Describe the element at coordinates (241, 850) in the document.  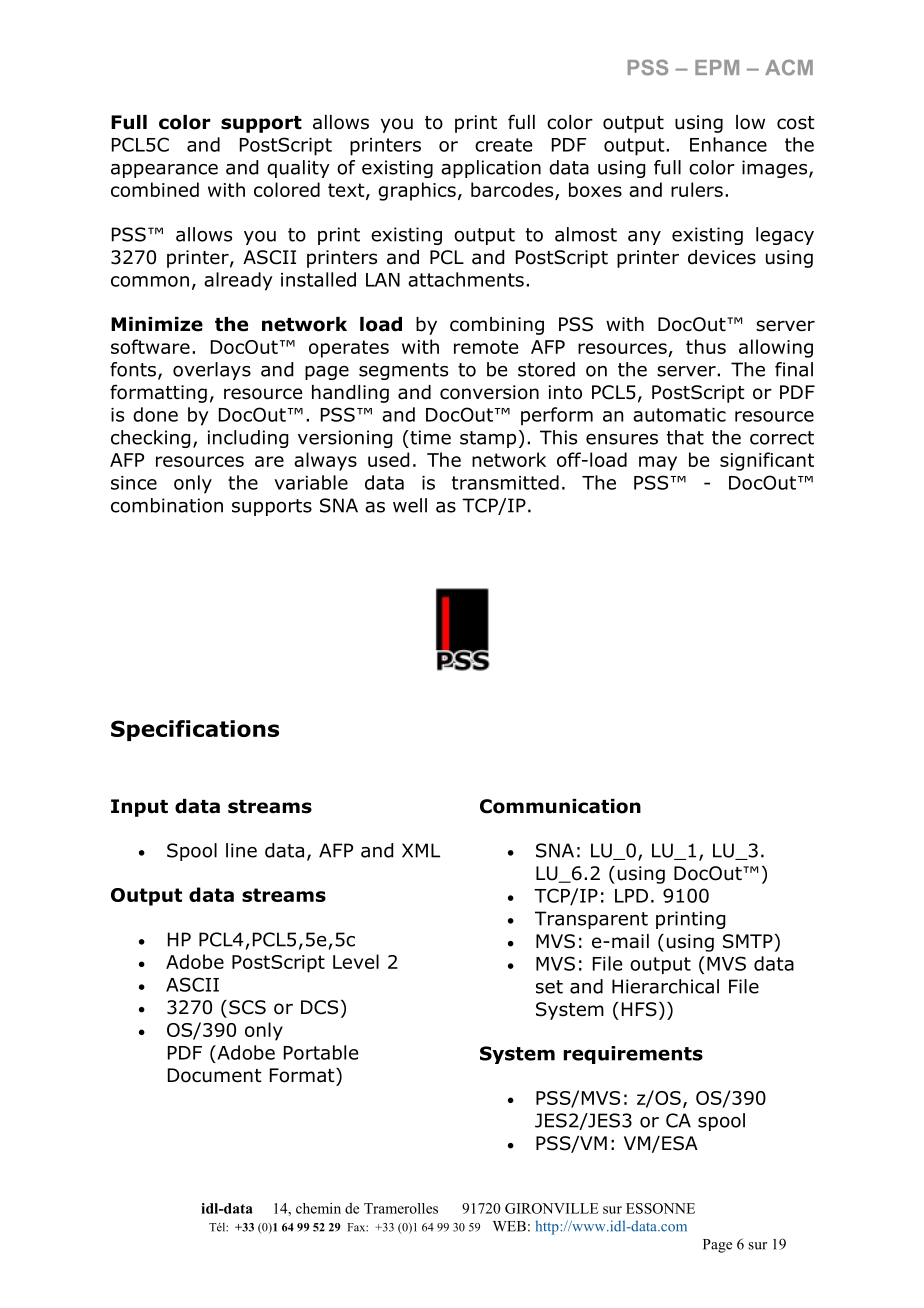
I see `line` at that location.
